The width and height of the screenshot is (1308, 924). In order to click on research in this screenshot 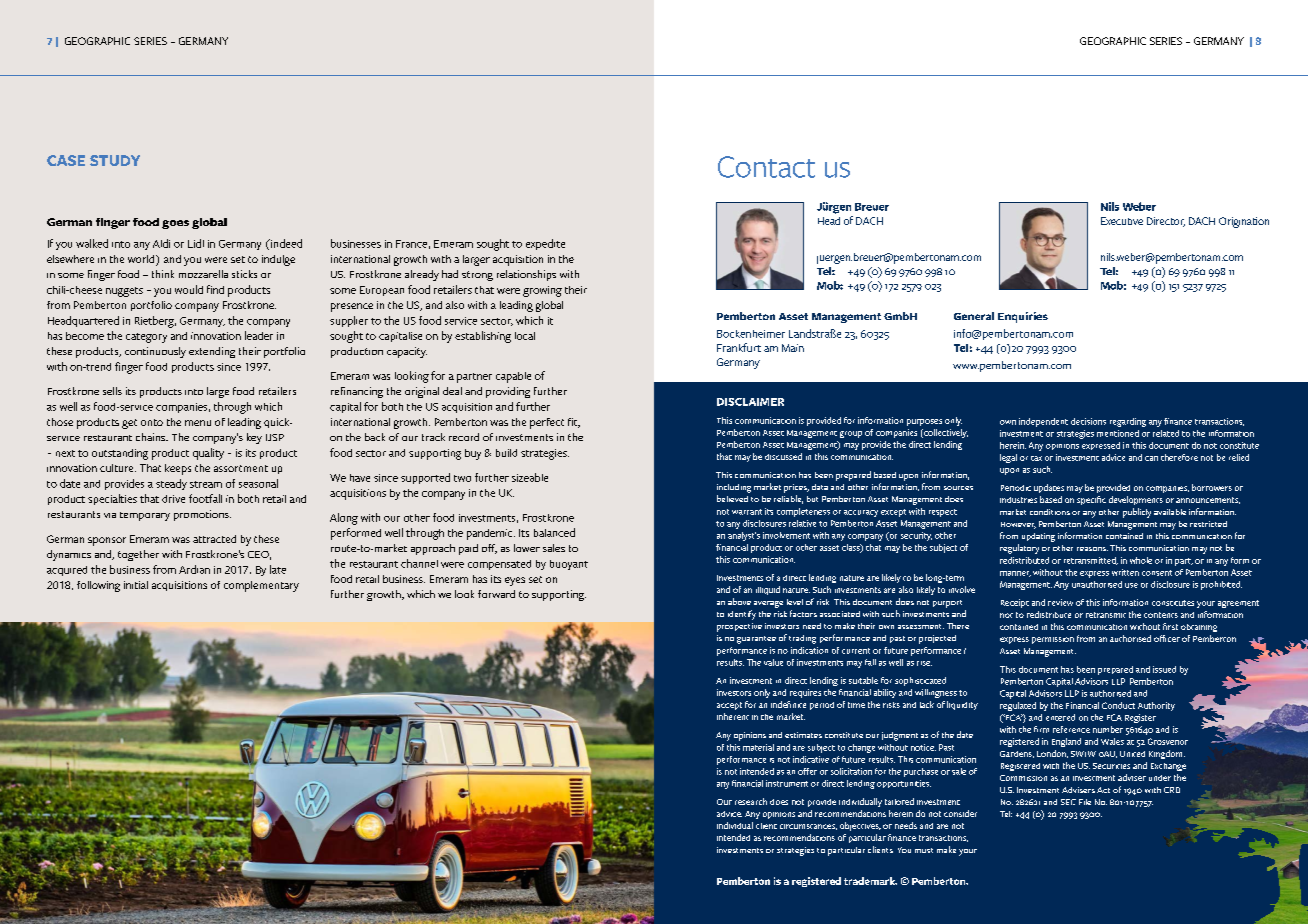, I will do `click(751, 801)`.
